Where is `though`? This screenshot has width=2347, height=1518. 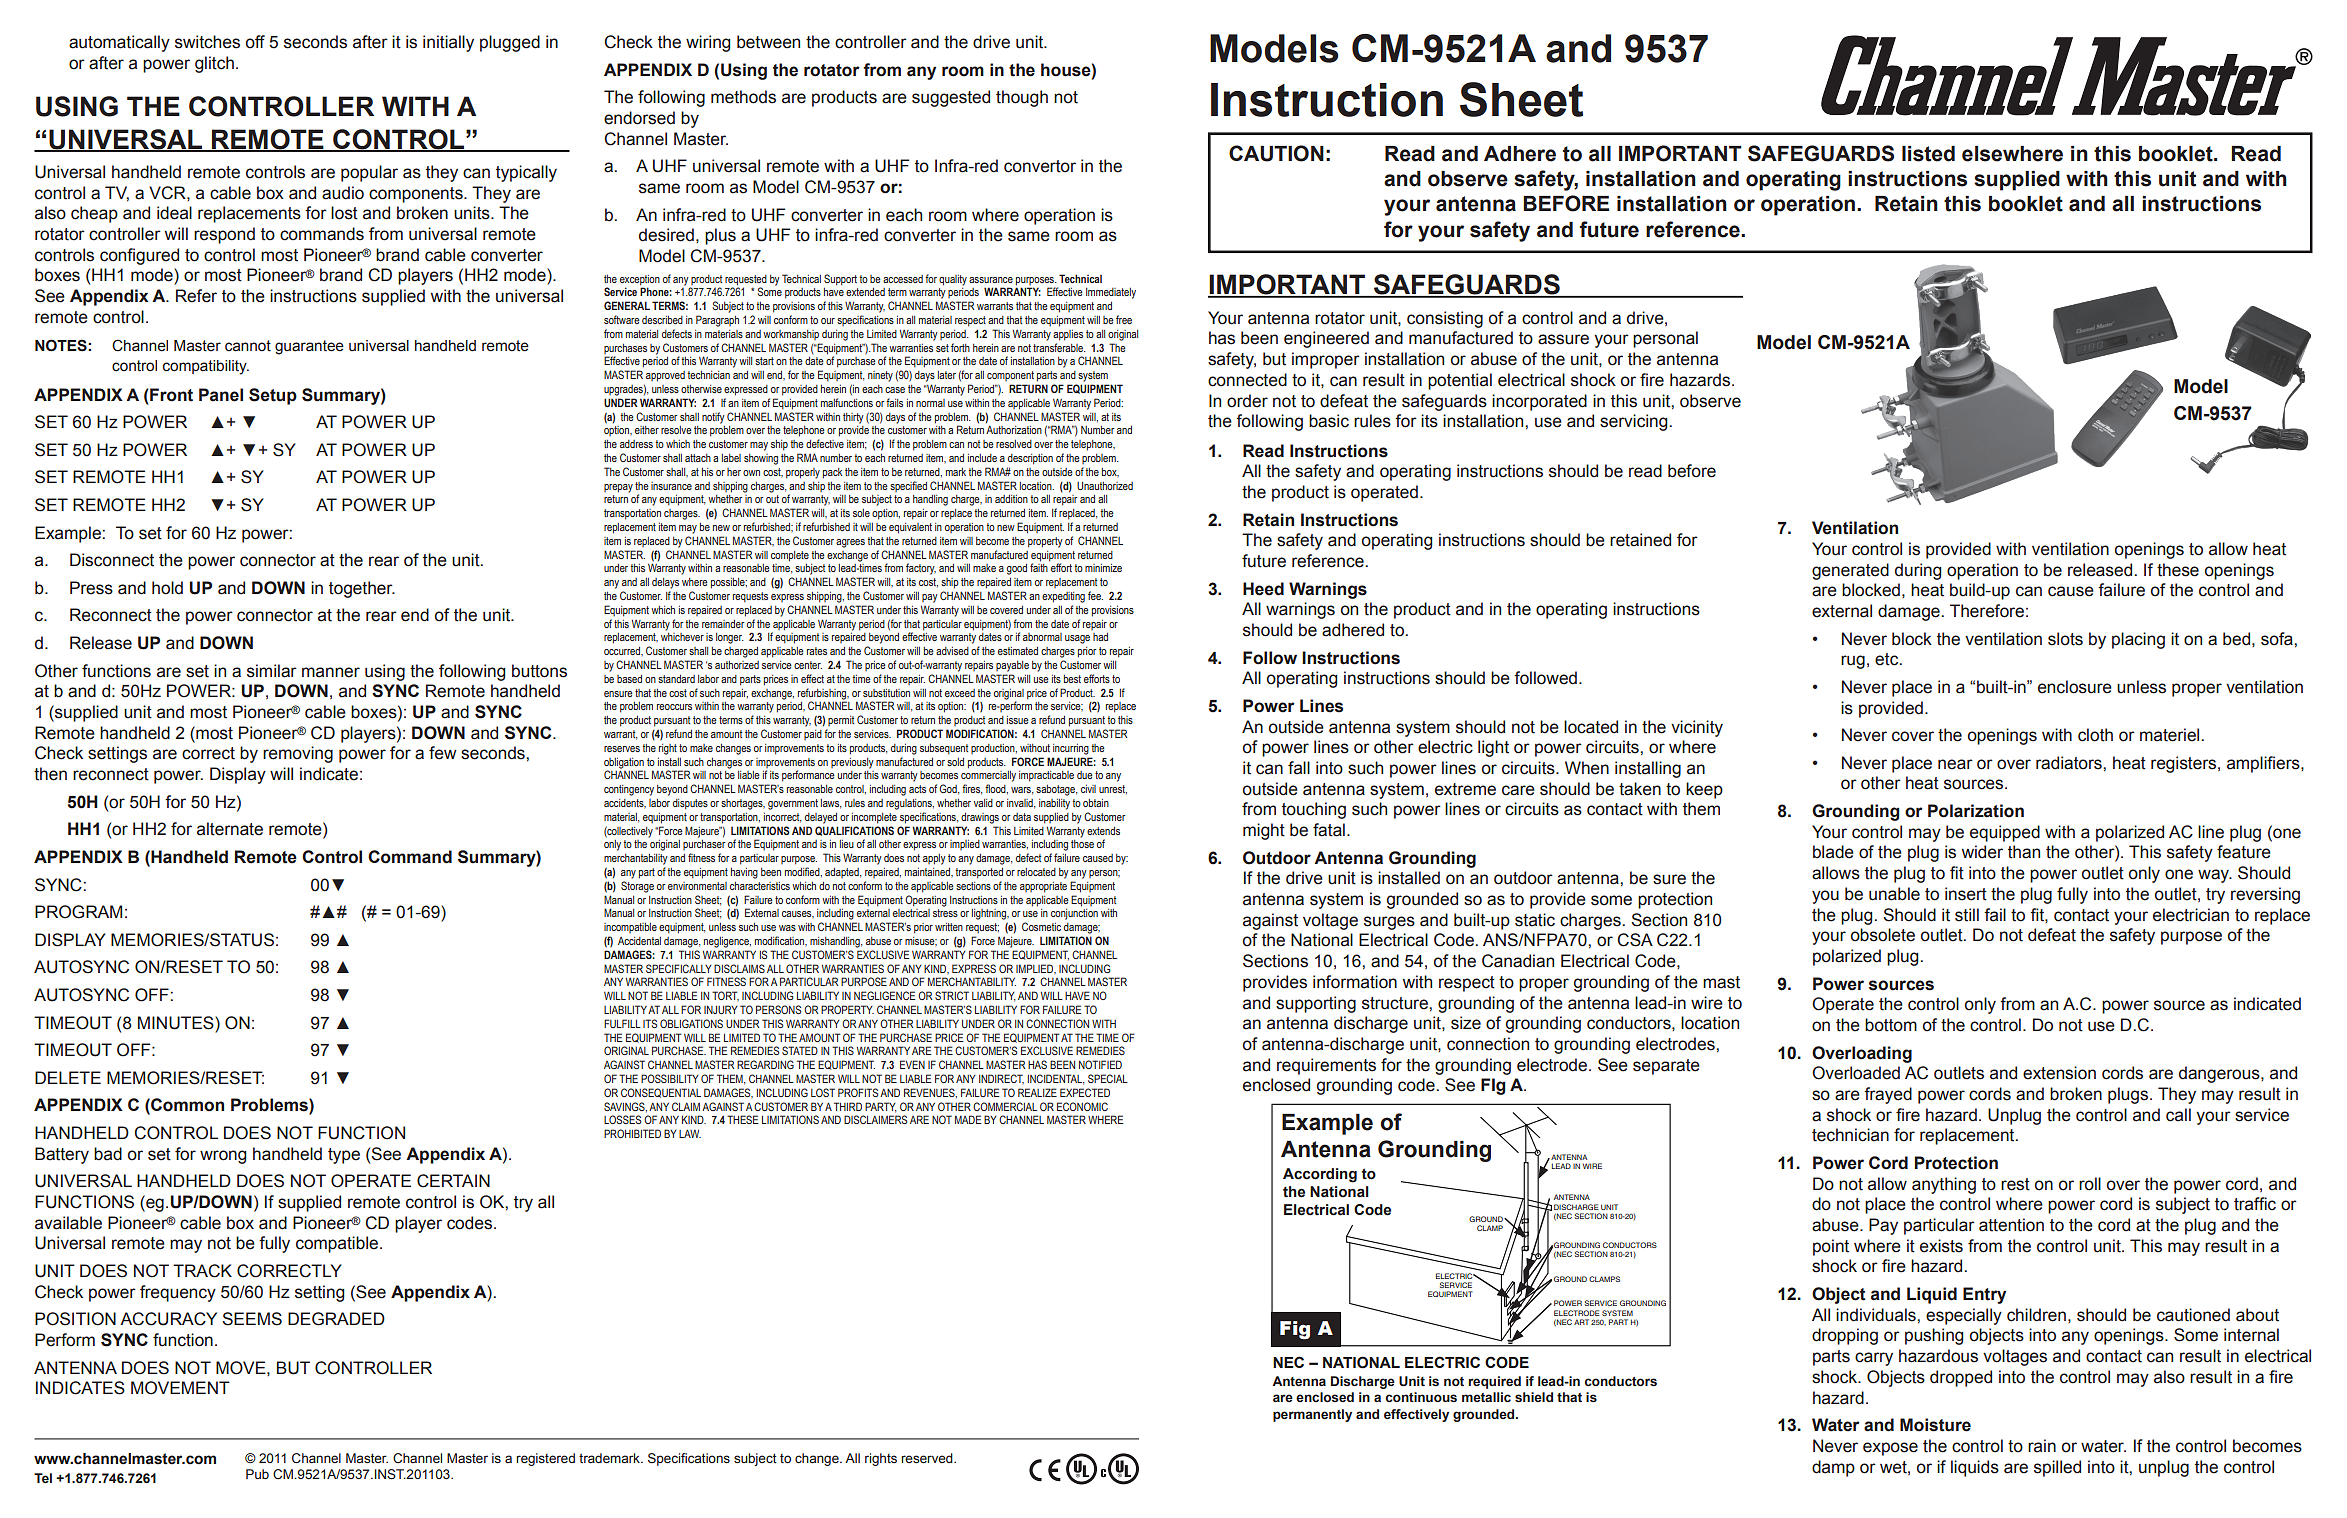
though is located at coordinates (1022, 98).
